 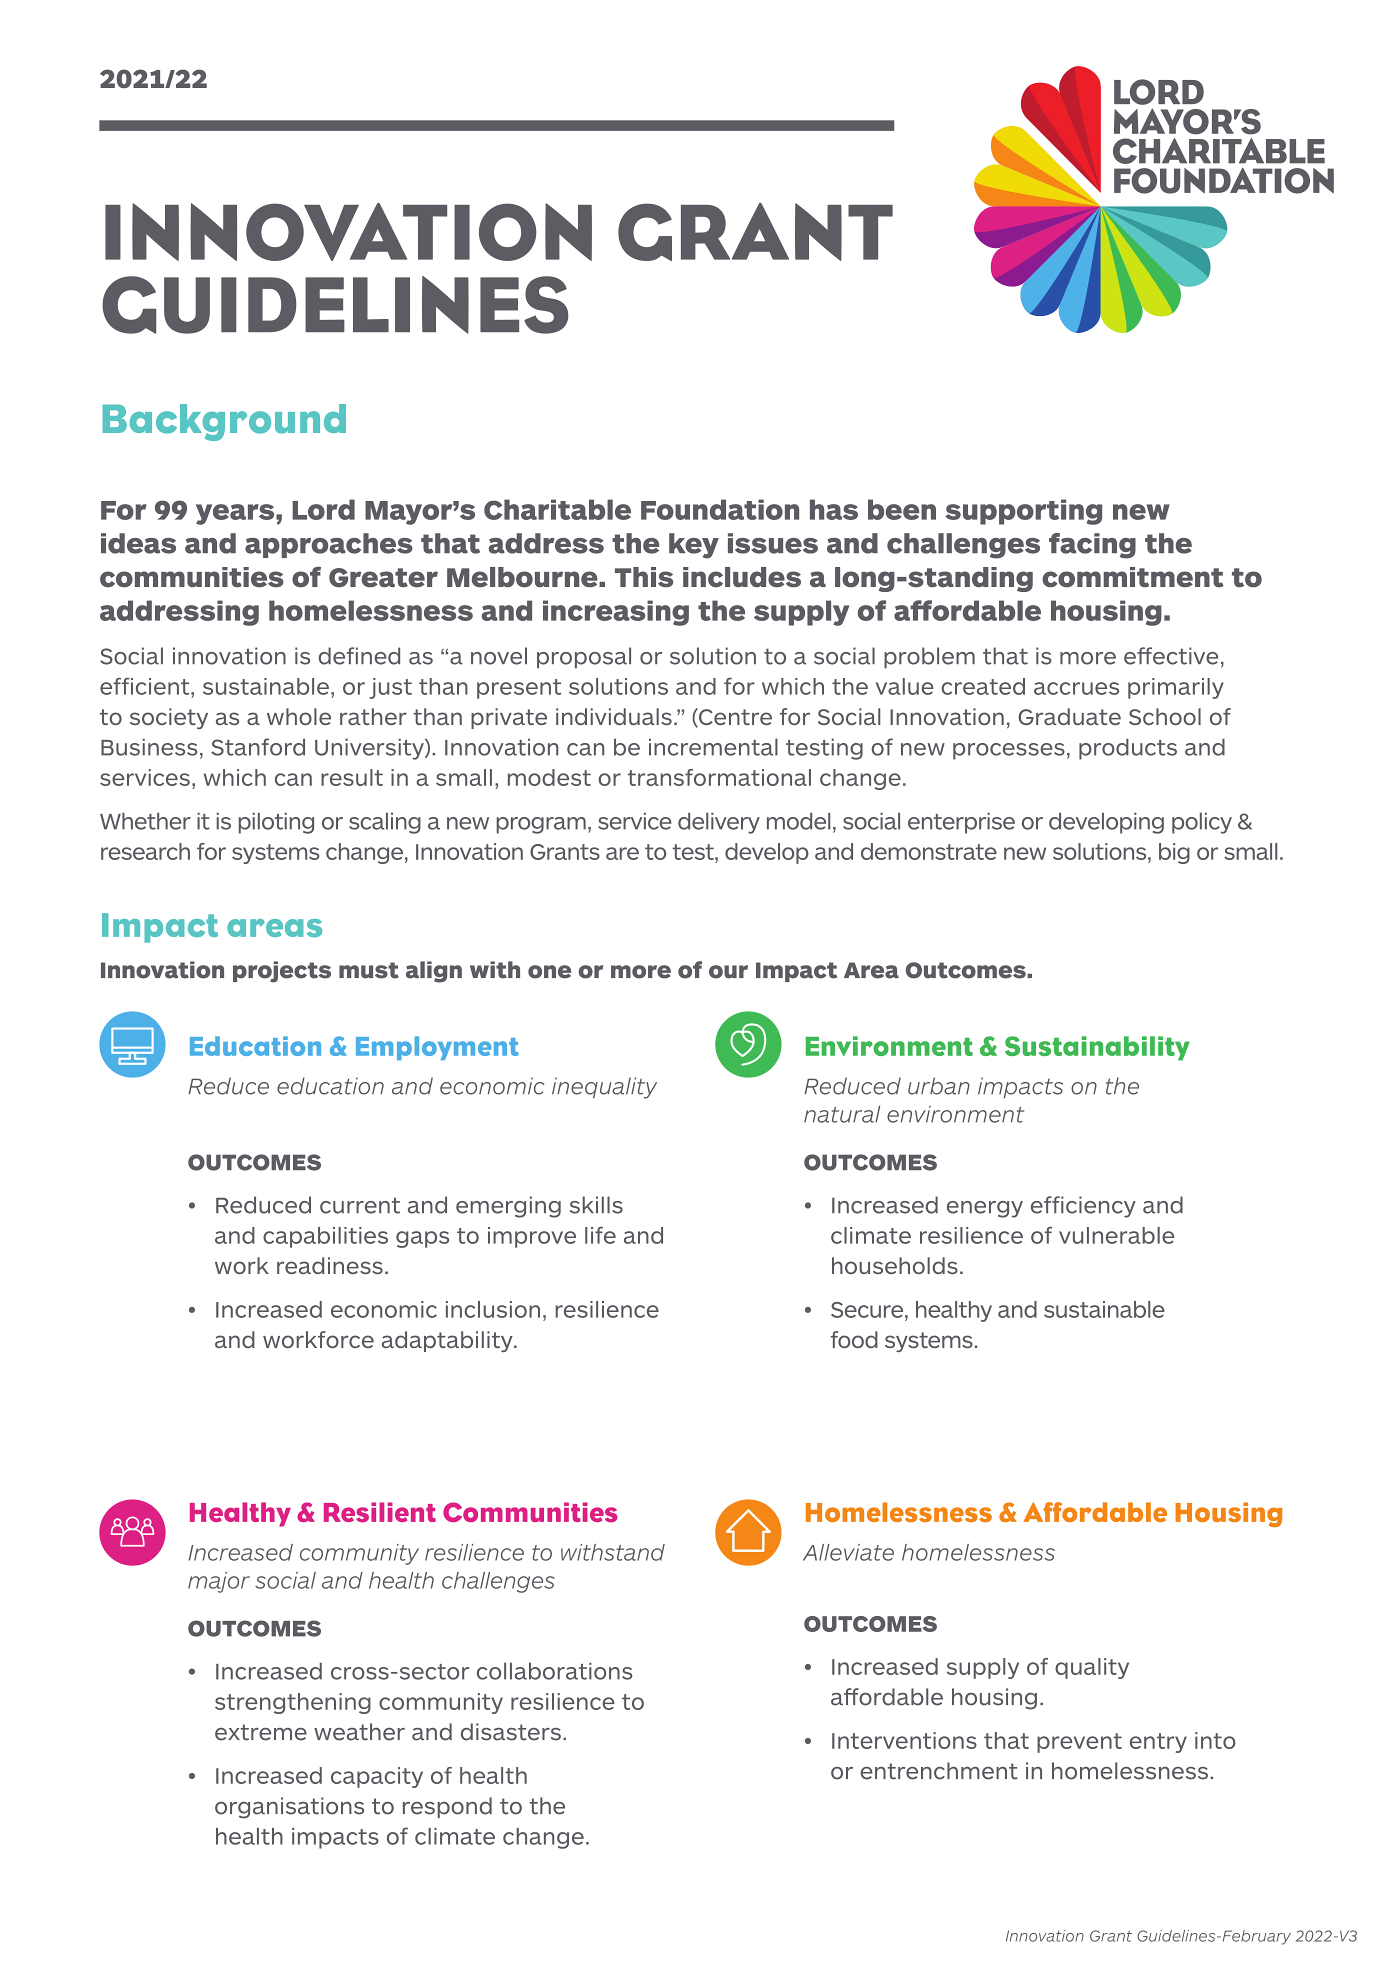 What do you see at coordinates (261, 1732) in the page?
I see `extreme` at bounding box center [261, 1732].
